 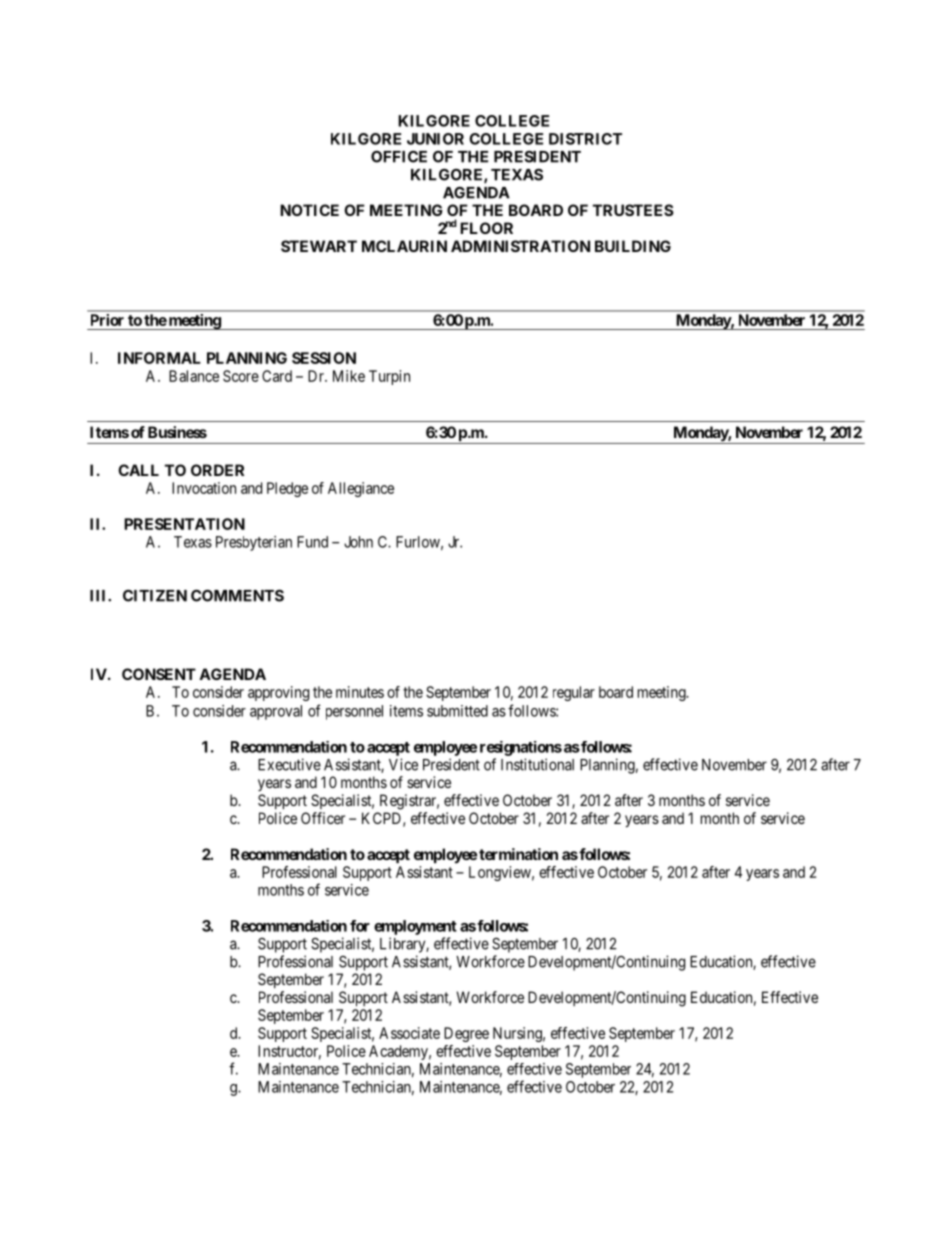 What do you see at coordinates (518, 854) in the screenshot?
I see `termination` at bounding box center [518, 854].
